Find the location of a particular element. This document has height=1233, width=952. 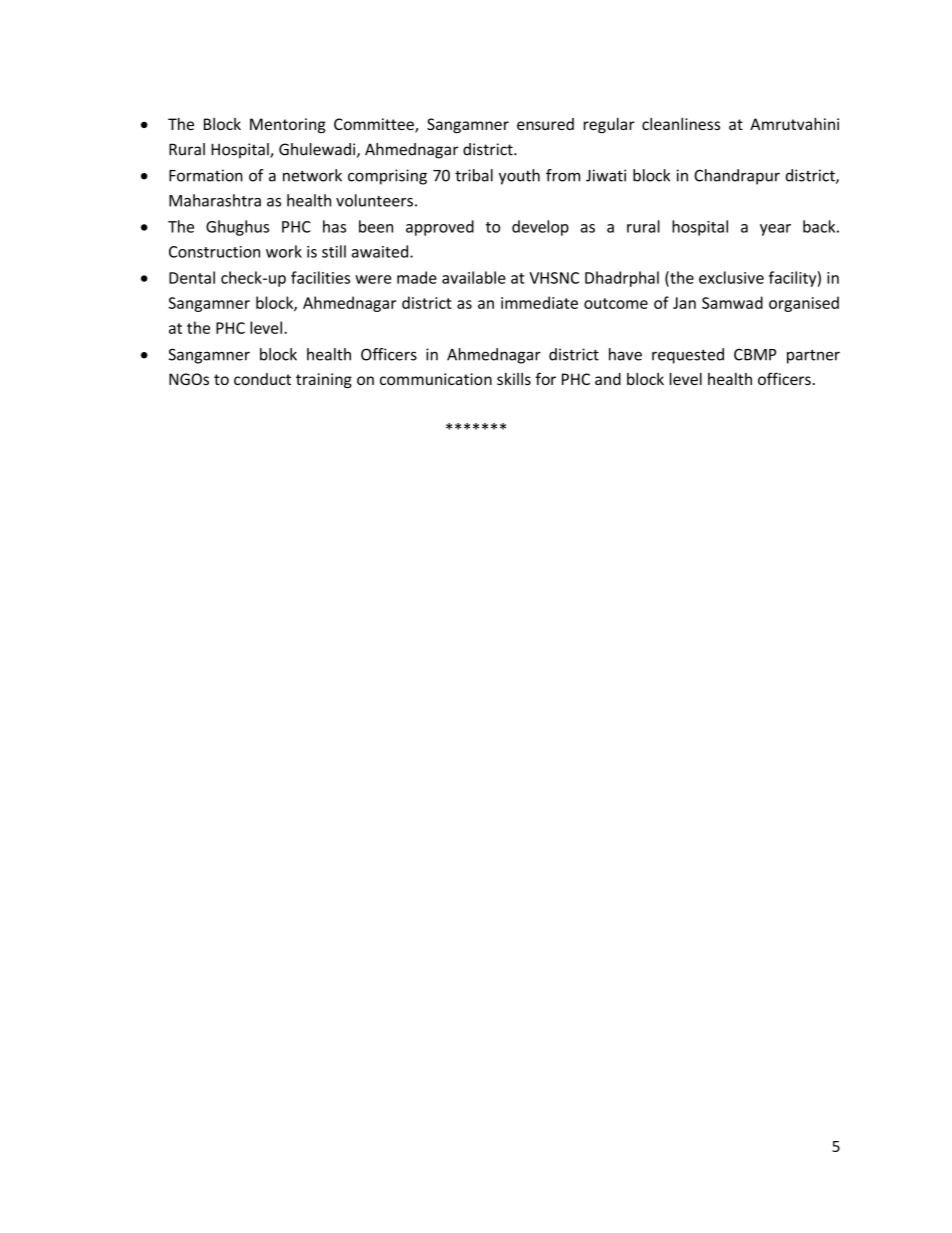

Mentoring is located at coordinates (288, 125).
